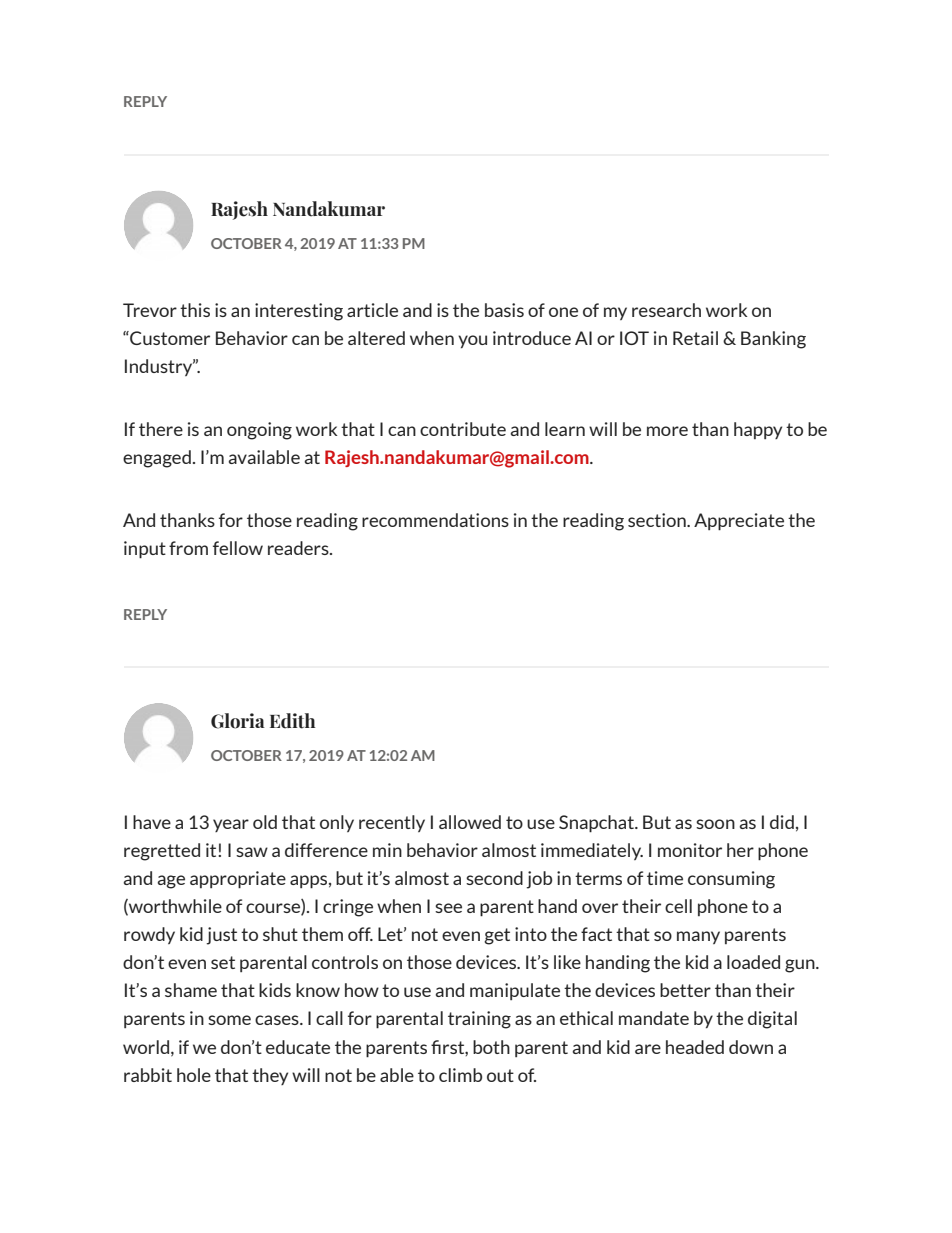 This document has height=1233, width=952. What do you see at coordinates (470, 822) in the document?
I see `allowed` at bounding box center [470, 822].
